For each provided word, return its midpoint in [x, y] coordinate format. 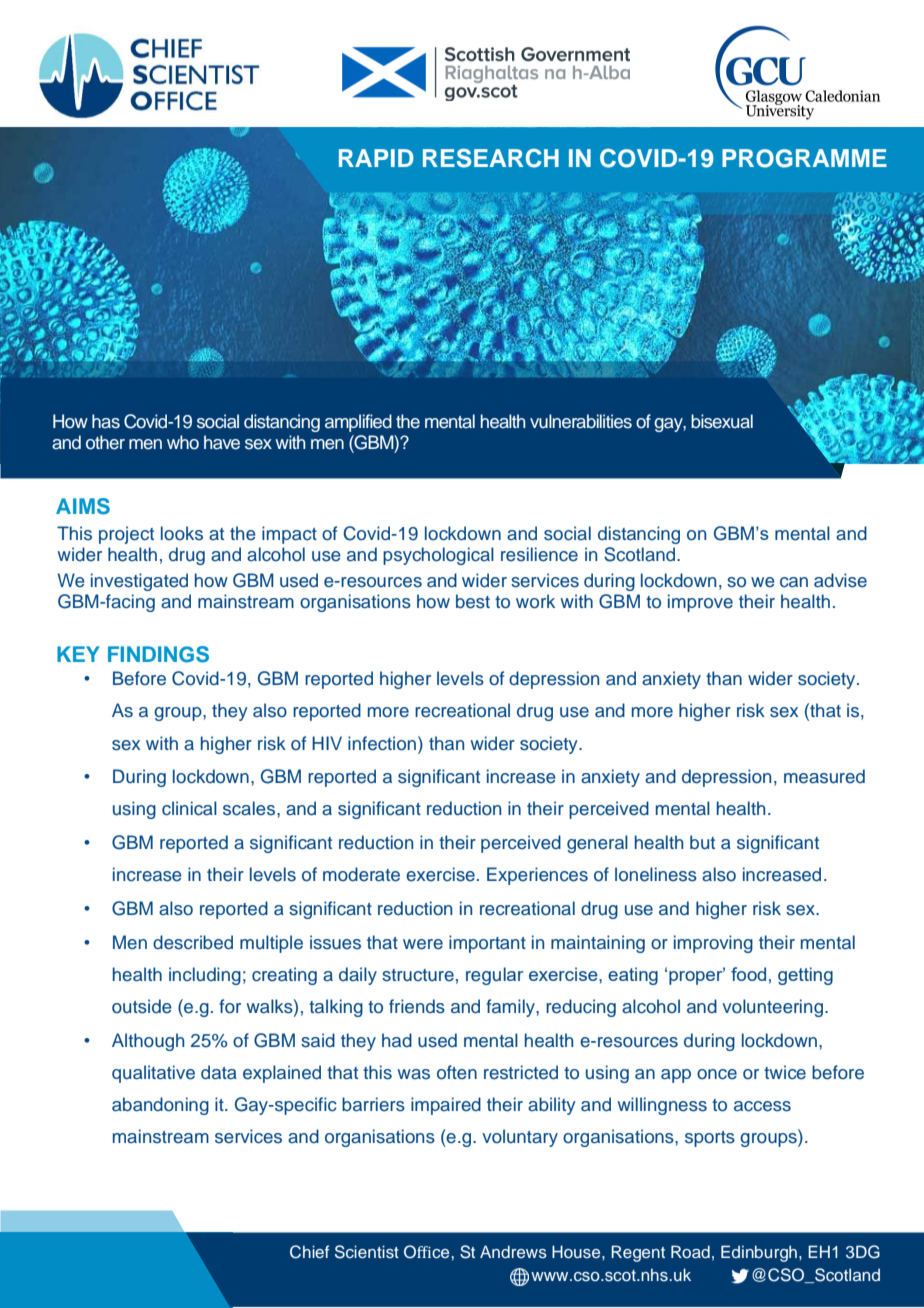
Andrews [513, 1252]
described [193, 942]
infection [383, 743]
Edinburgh [759, 1253]
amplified [358, 423]
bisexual [722, 421]
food [748, 974]
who [183, 442]
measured [824, 776]
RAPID [376, 158]
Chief [309, 1252]
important [487, 944]
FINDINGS [158, 654]
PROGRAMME [804, 158]
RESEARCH [491, 158]
